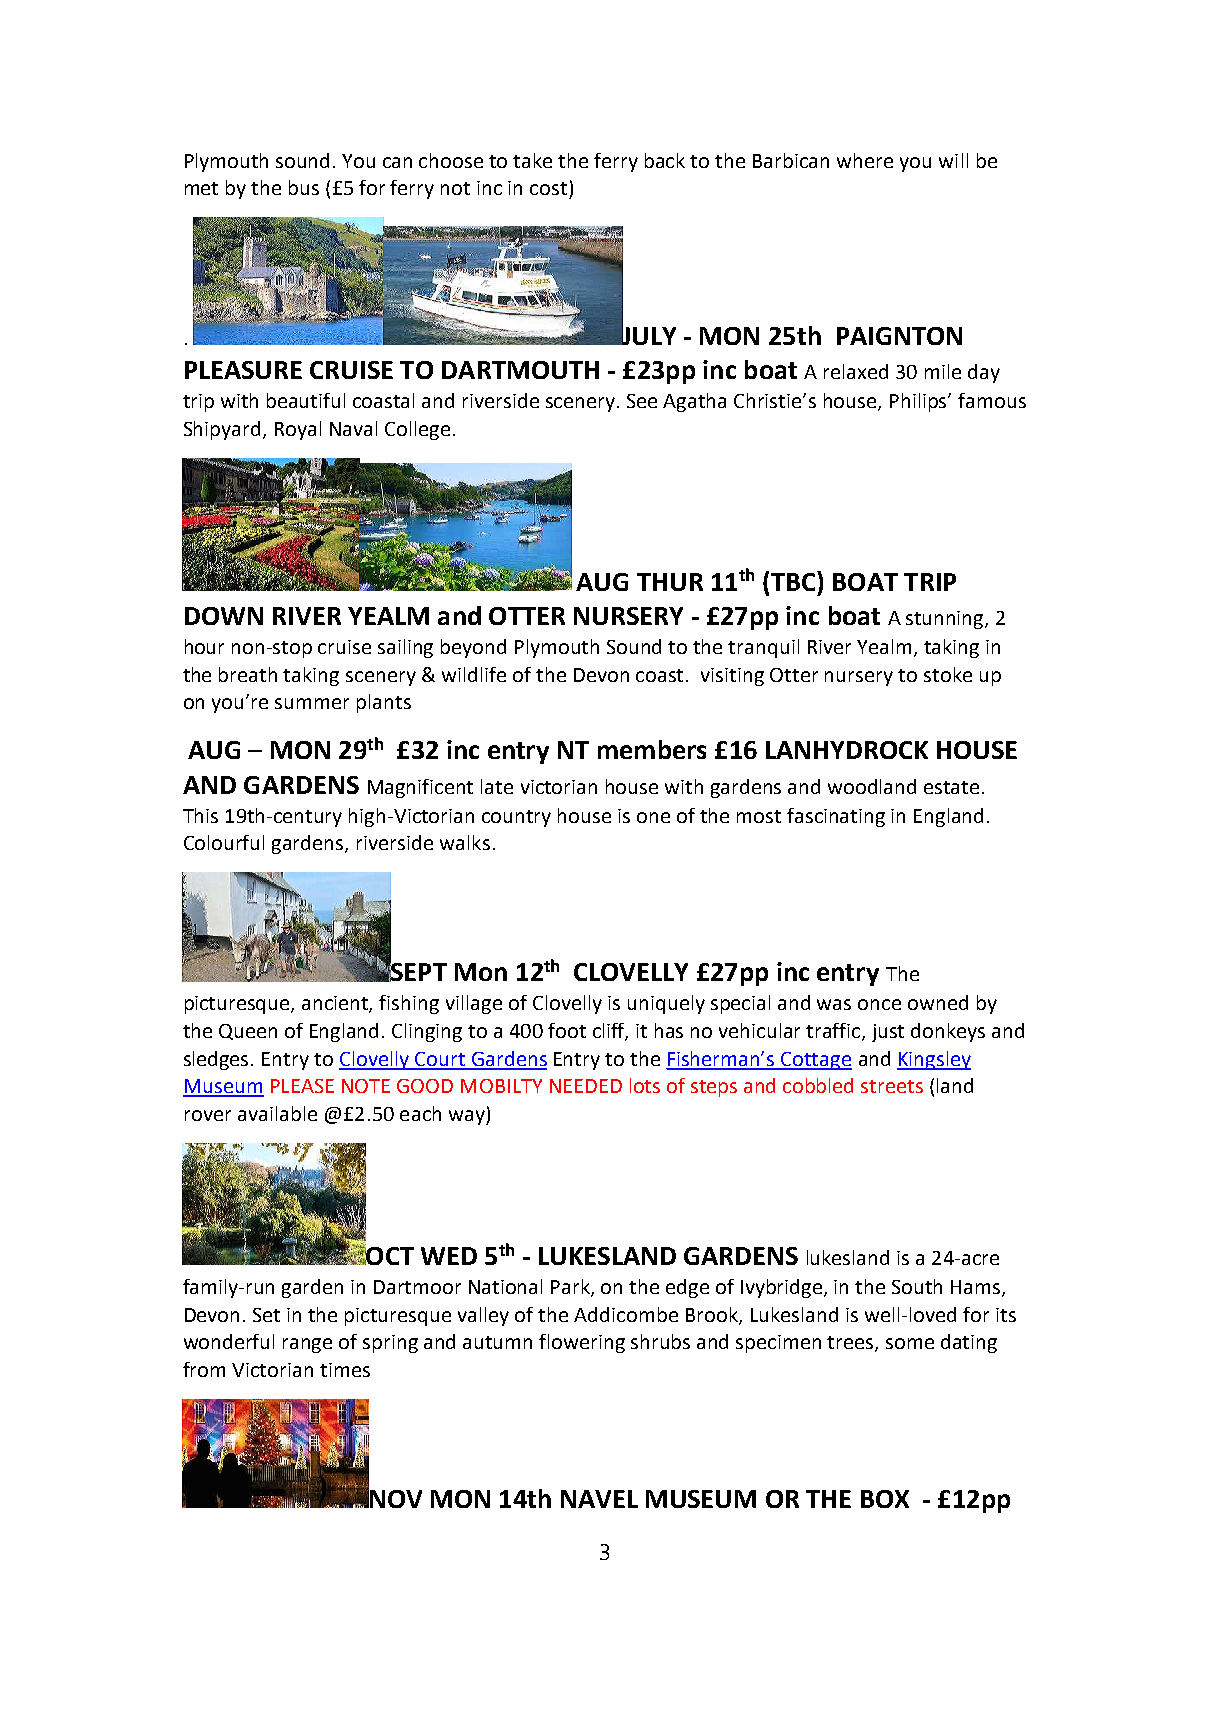 This image has width=1210, height=1712. What do you see at coordinates (548, 188) in the image?
I see `cost` at bounding box center [548, 188].
